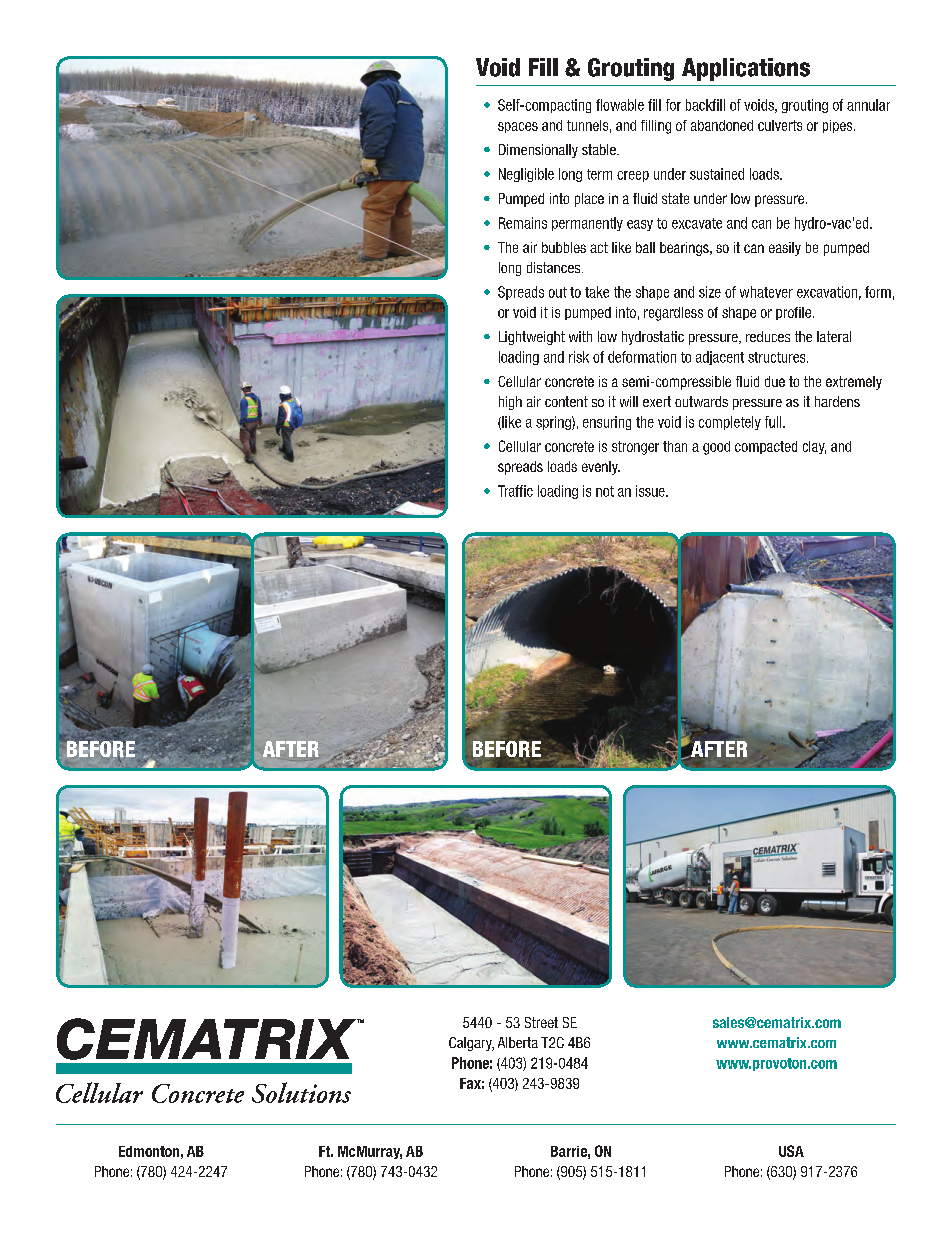 The image size is (952, 1233). I want to click on Alberta, so click(518, 1042).
